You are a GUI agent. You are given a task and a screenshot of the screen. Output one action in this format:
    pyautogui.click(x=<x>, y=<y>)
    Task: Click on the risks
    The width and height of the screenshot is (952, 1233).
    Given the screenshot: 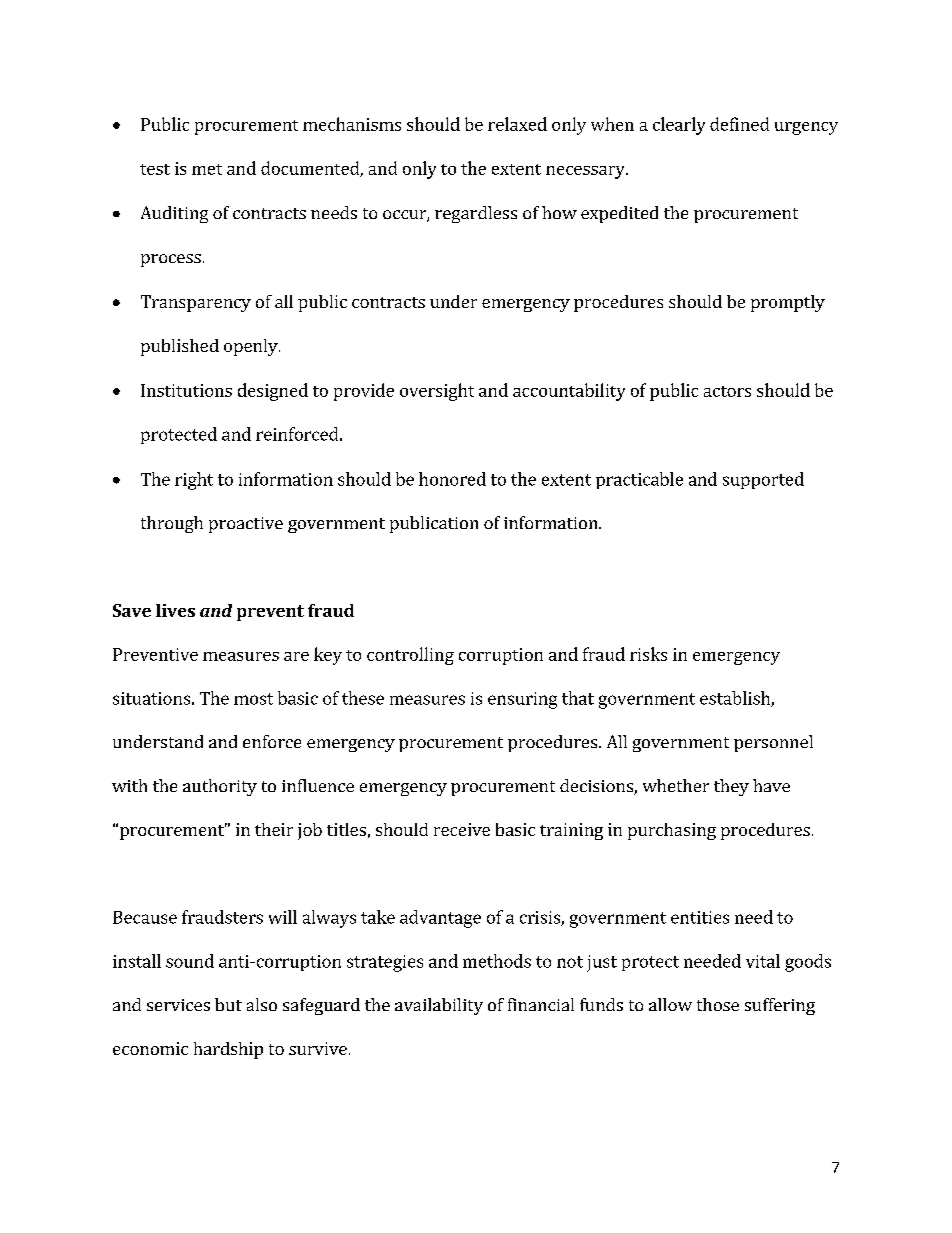 What is the action you would take?
    pyautogui.click(x=648, y=654)
